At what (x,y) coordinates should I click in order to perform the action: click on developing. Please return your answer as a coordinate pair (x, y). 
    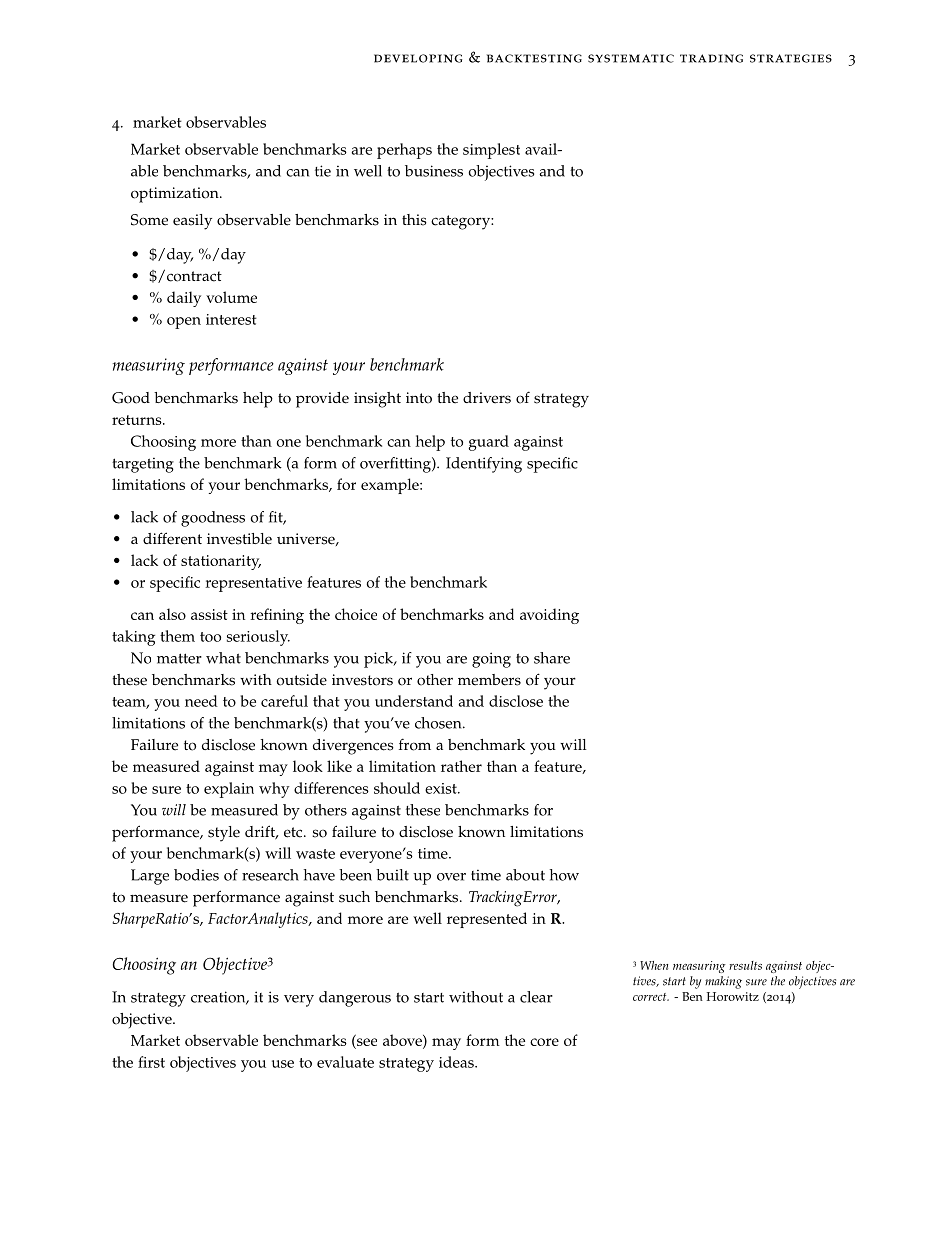
    Looking at the image, I should click on (418, 58).
